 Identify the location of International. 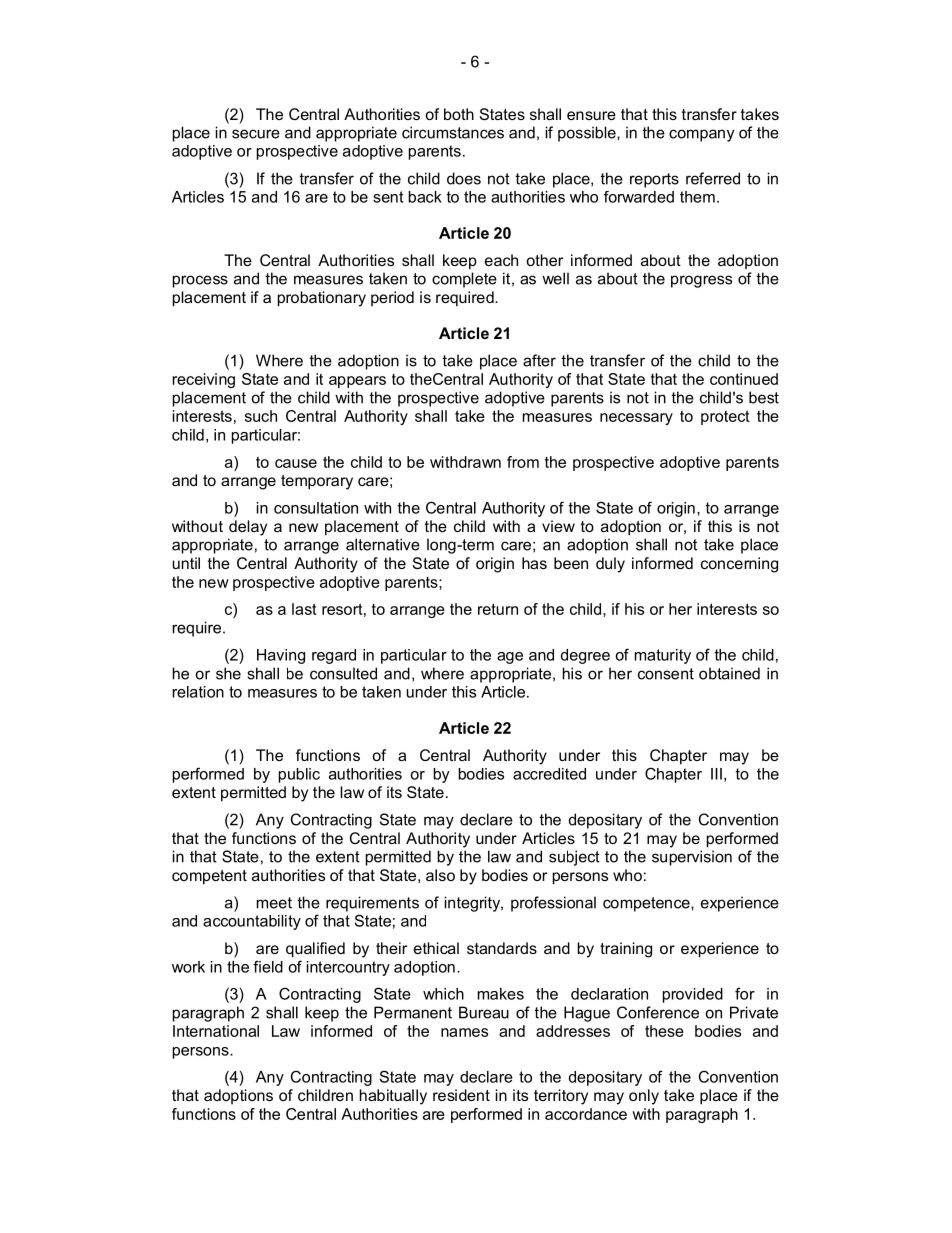
(216, 1031).
